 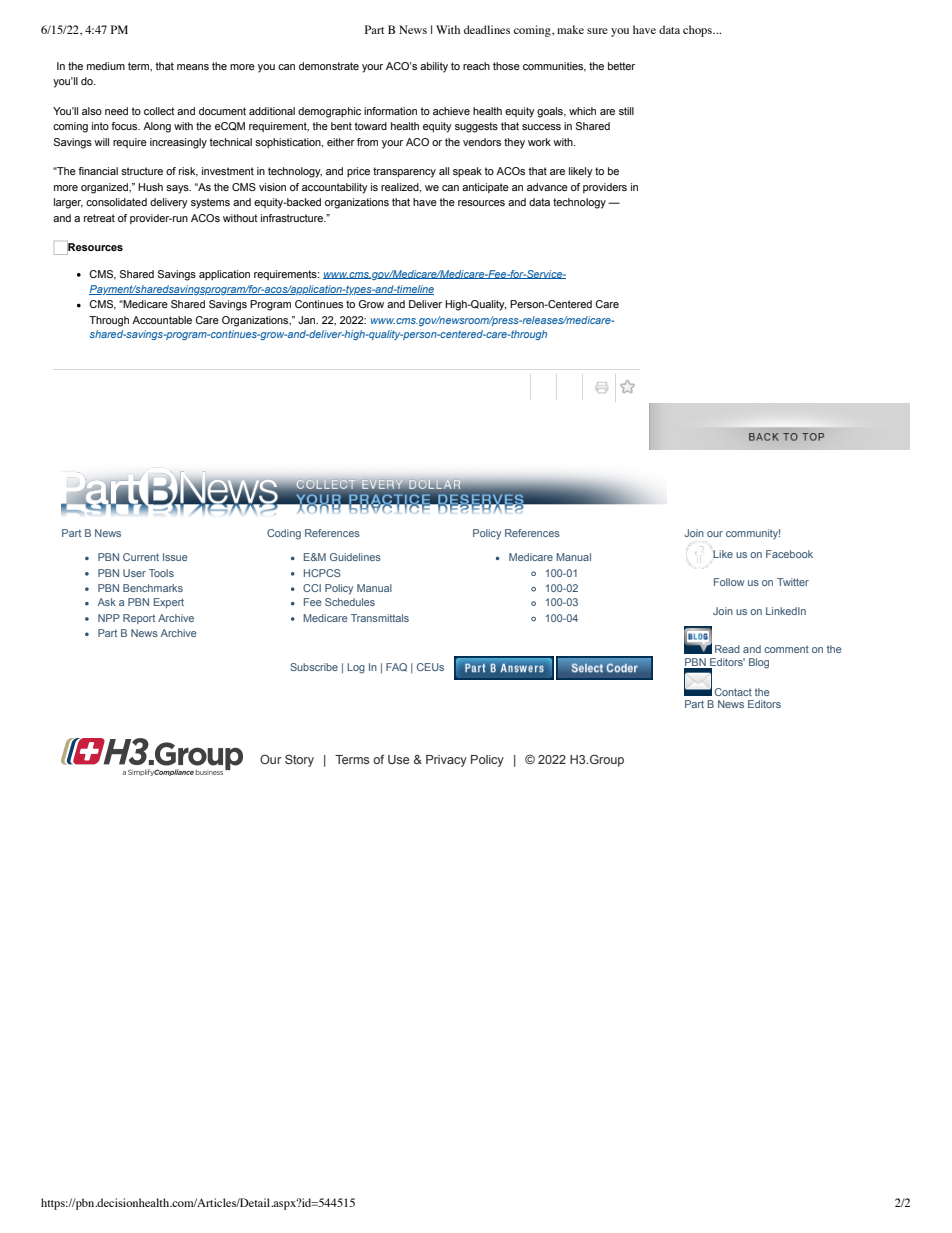 What do you see at coordinates (193, 67) in the screenshot?
I see `means` at bounding box center [193, 67].
